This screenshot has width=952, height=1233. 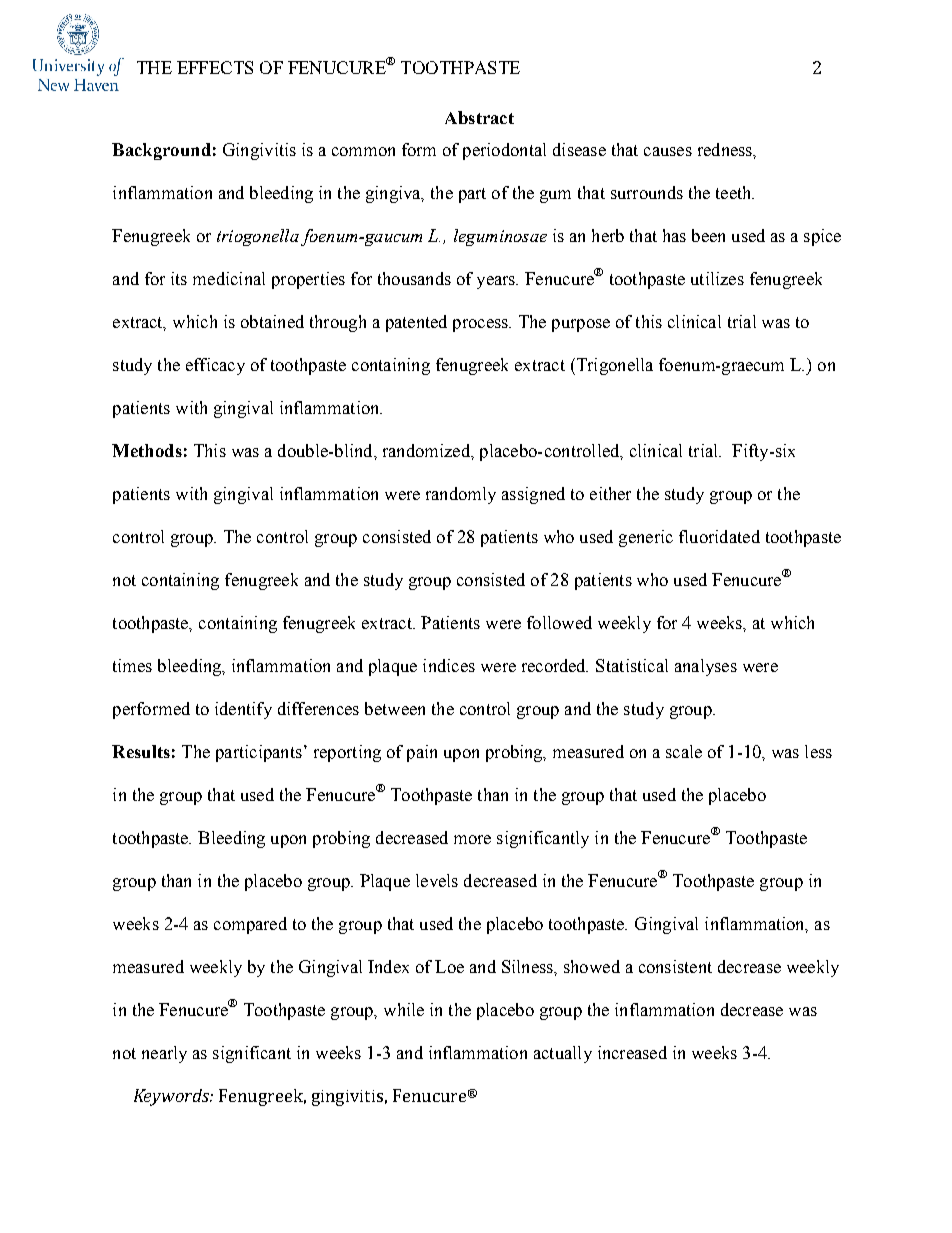 What do you see at coordinates (141, 751) in the screenshot?
I see `Results` at bounding box center [141, 751].
